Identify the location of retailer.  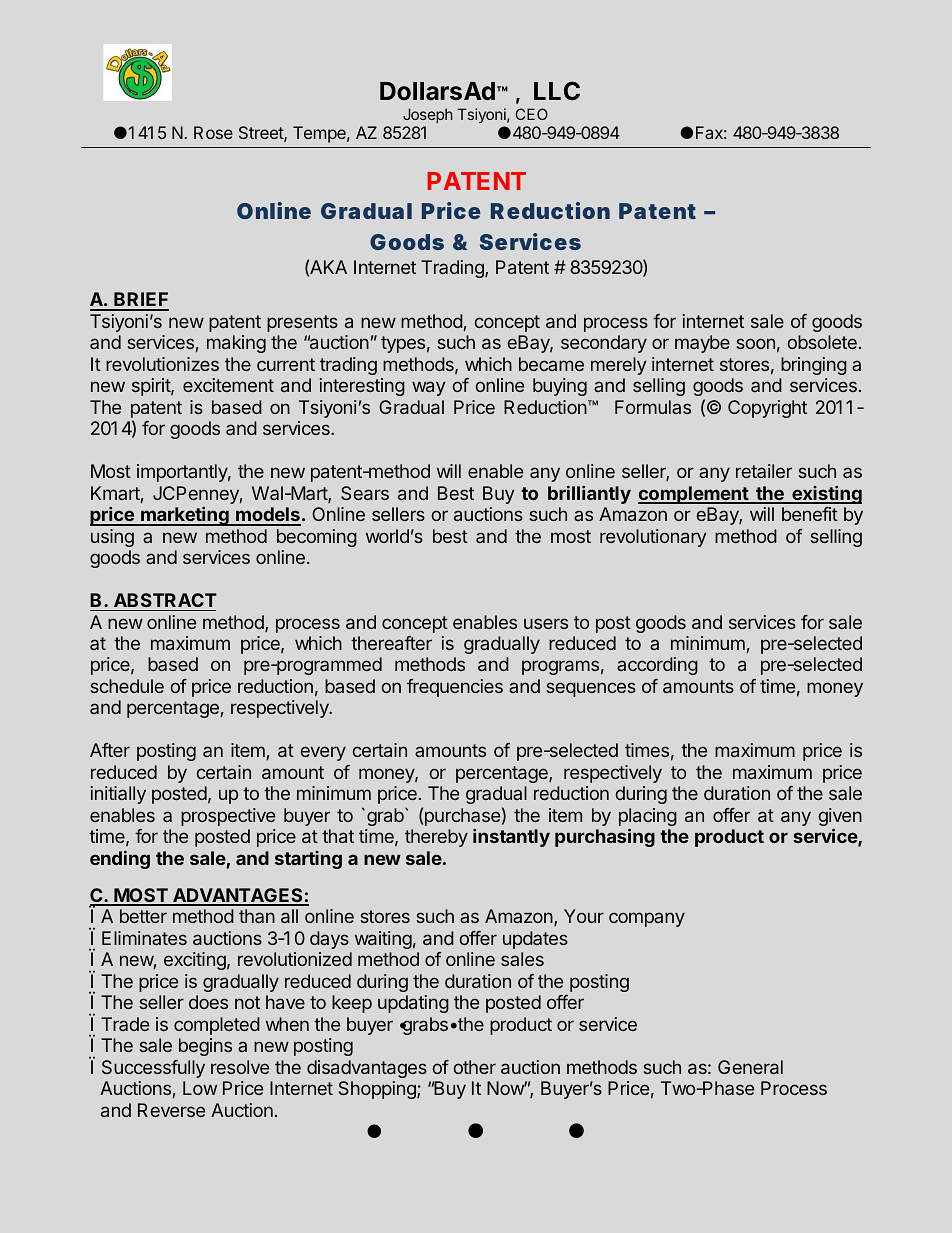
(764, 471).
